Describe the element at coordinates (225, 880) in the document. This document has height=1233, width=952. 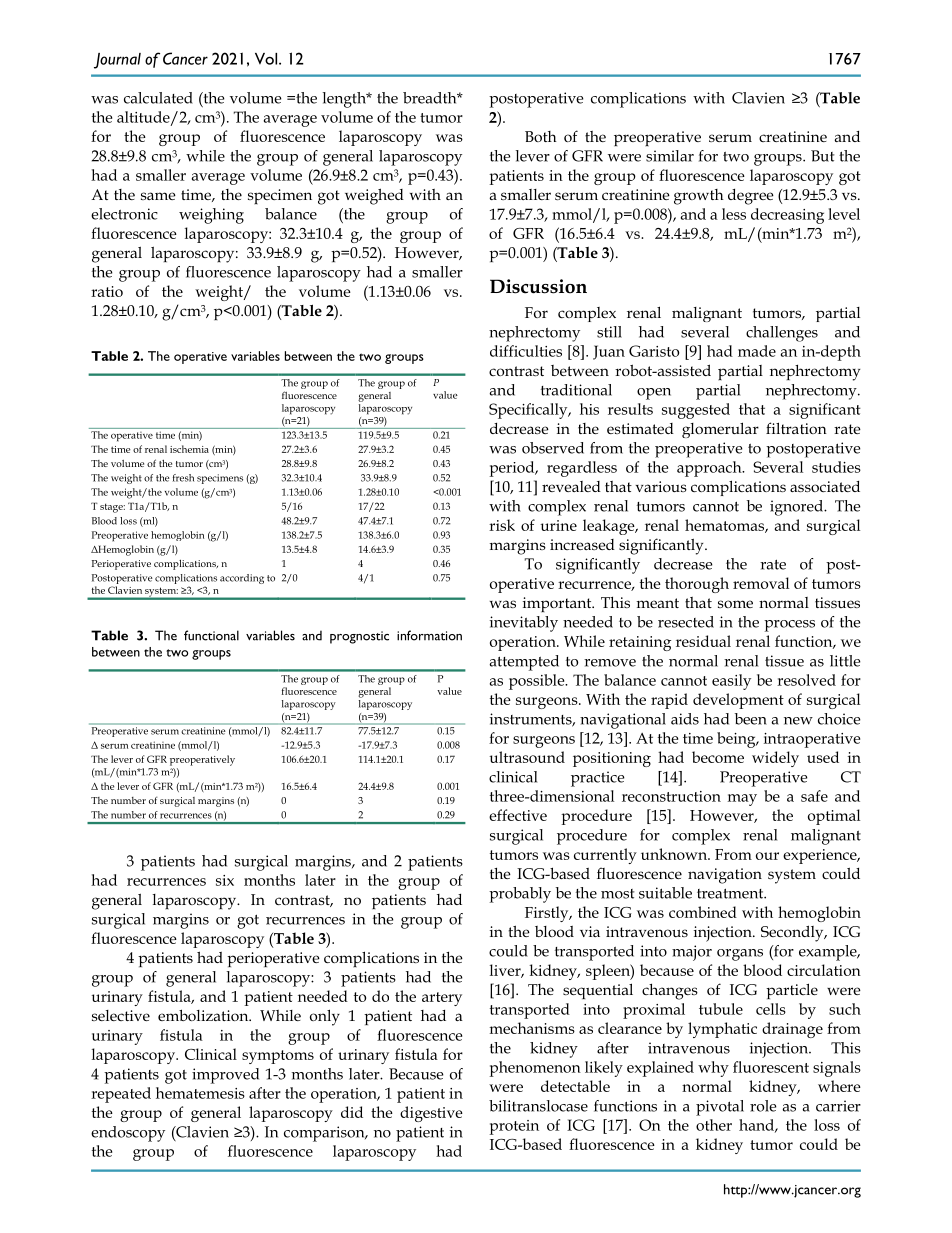
I see `six` at that location.
